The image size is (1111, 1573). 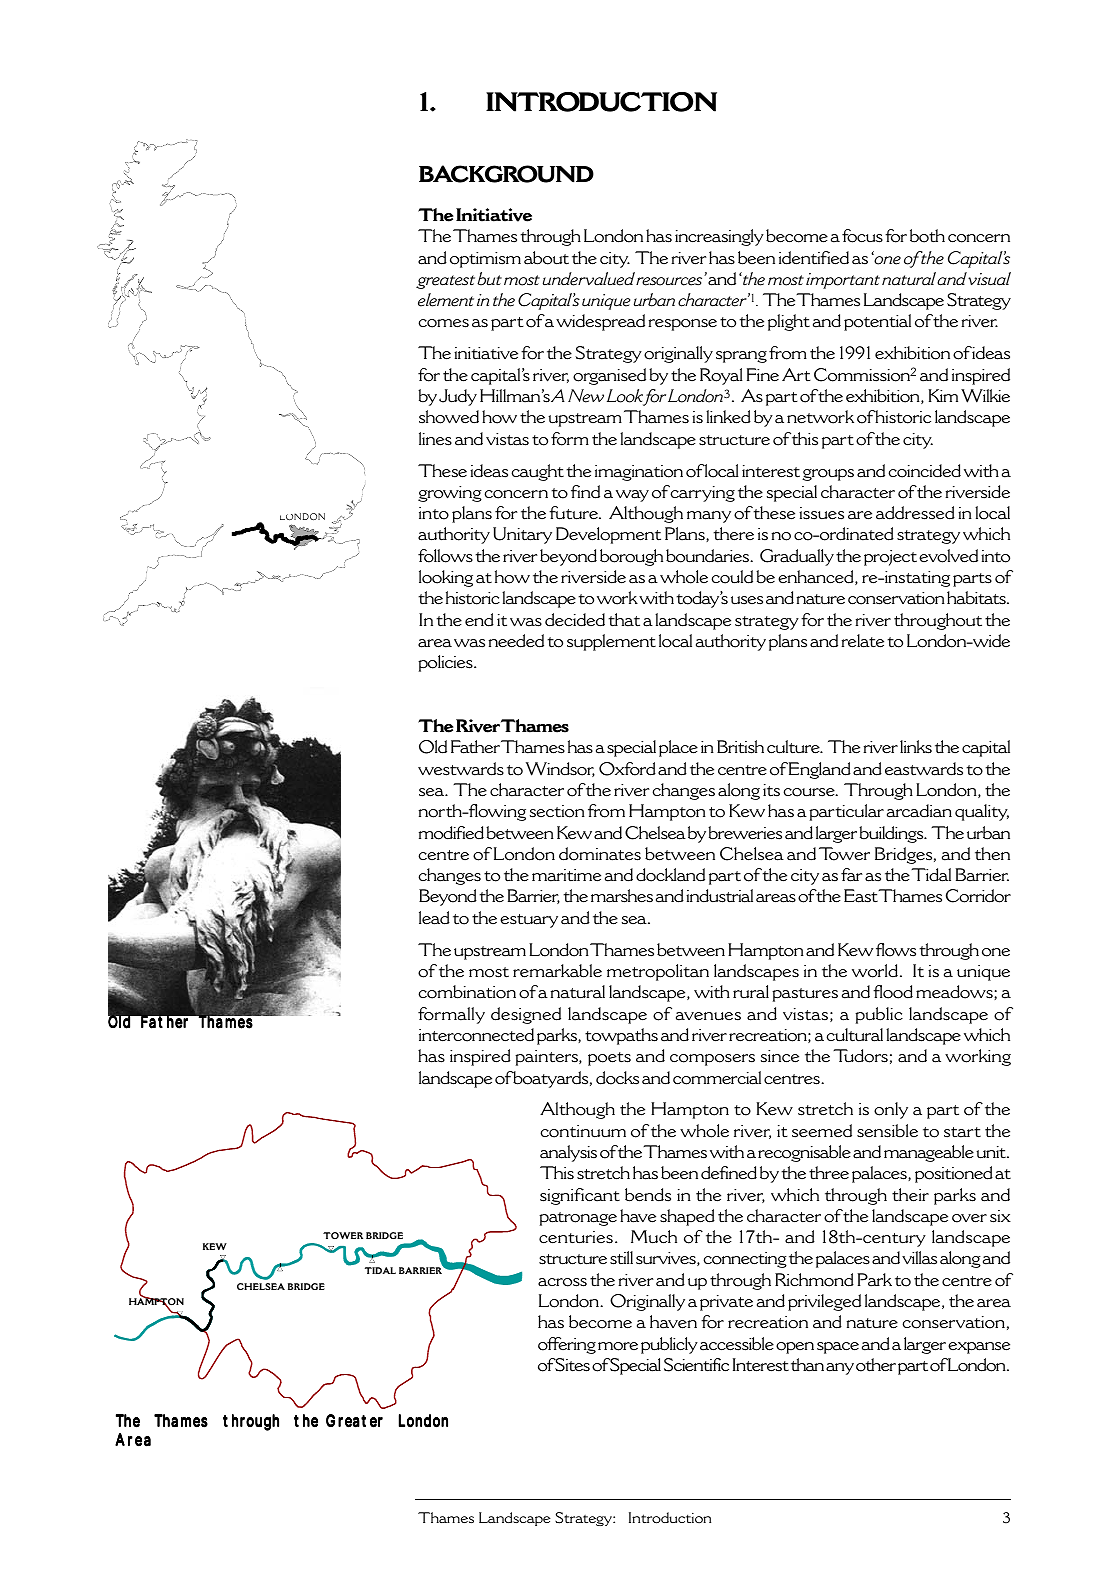 What do you see at coordinates (658, 972) in the screenshot?
I see `metropolitan` at bounding box center [658, 972].
